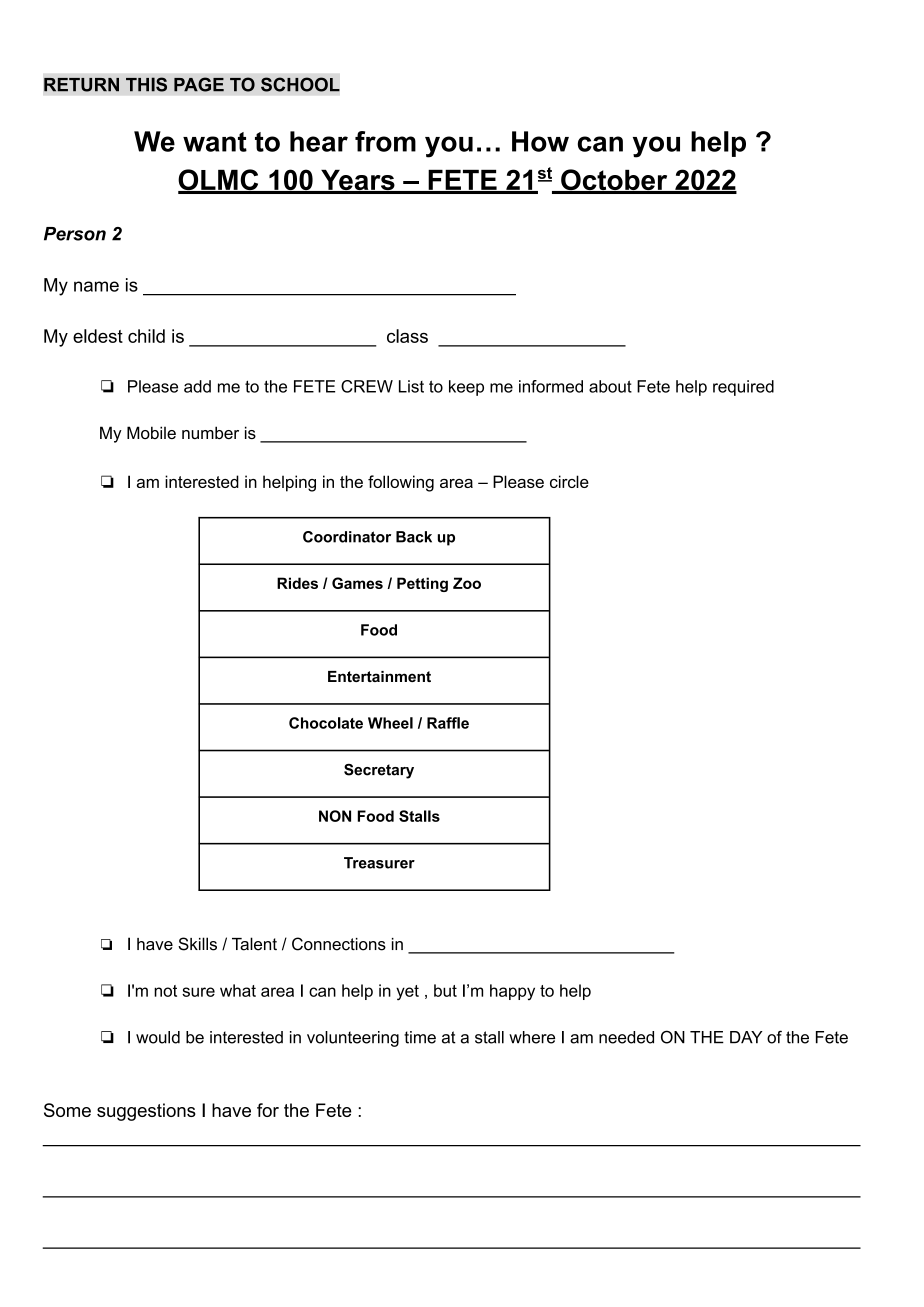 This page has width=924, height=1307. Describe the element at coordinates (626, 1037) in the page. I see `needed` at that location.
